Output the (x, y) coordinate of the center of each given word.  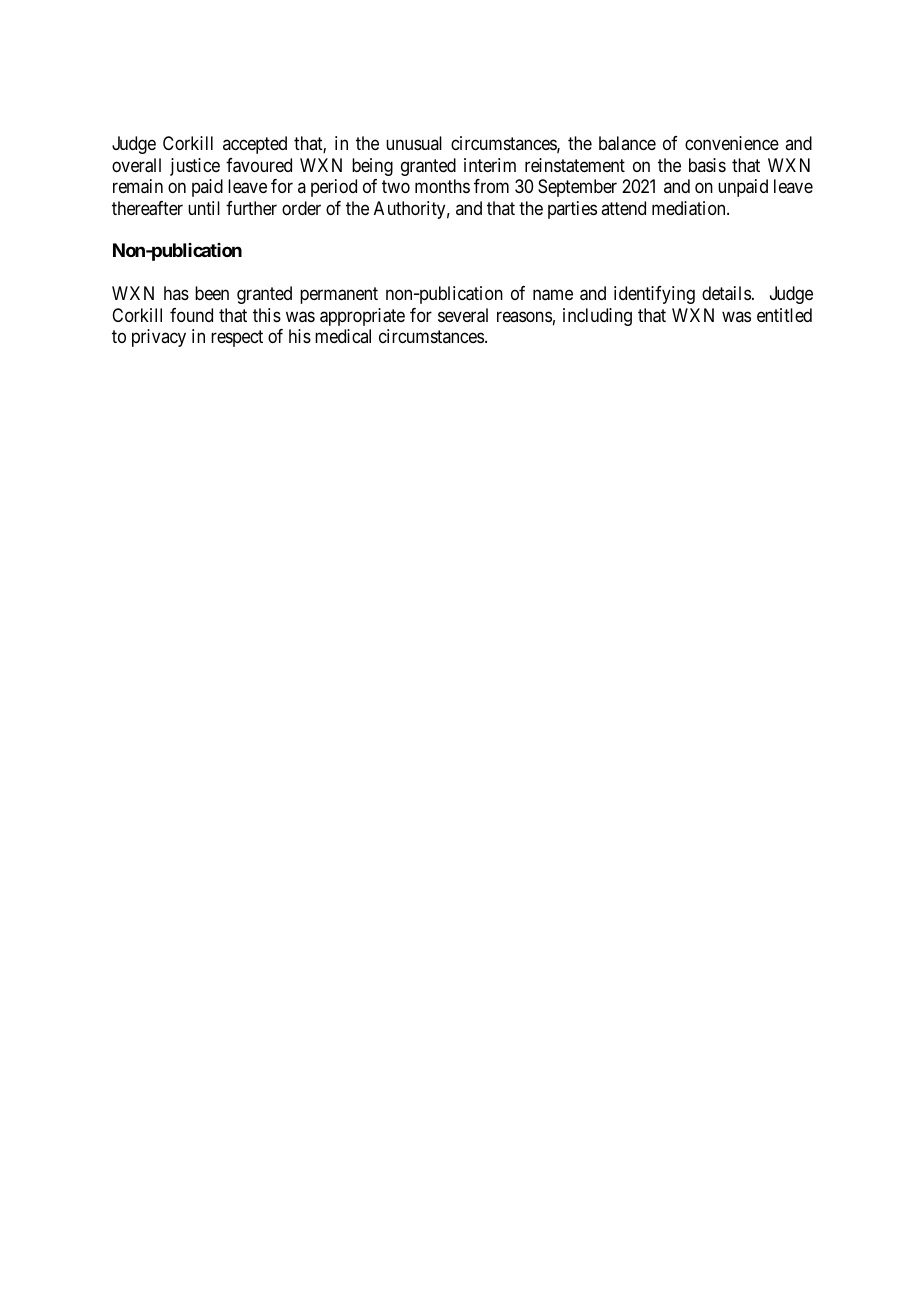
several (463, 315)
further (251, 208)
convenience (732, 143)
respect (237, 338)
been (212, 293)
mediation (690, 208)
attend (623, 208)
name (553, 295)
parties (572, 210)
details (726, 293)
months (442, 186)
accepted (255, 145)
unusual (414, 143)
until (204, 208)
